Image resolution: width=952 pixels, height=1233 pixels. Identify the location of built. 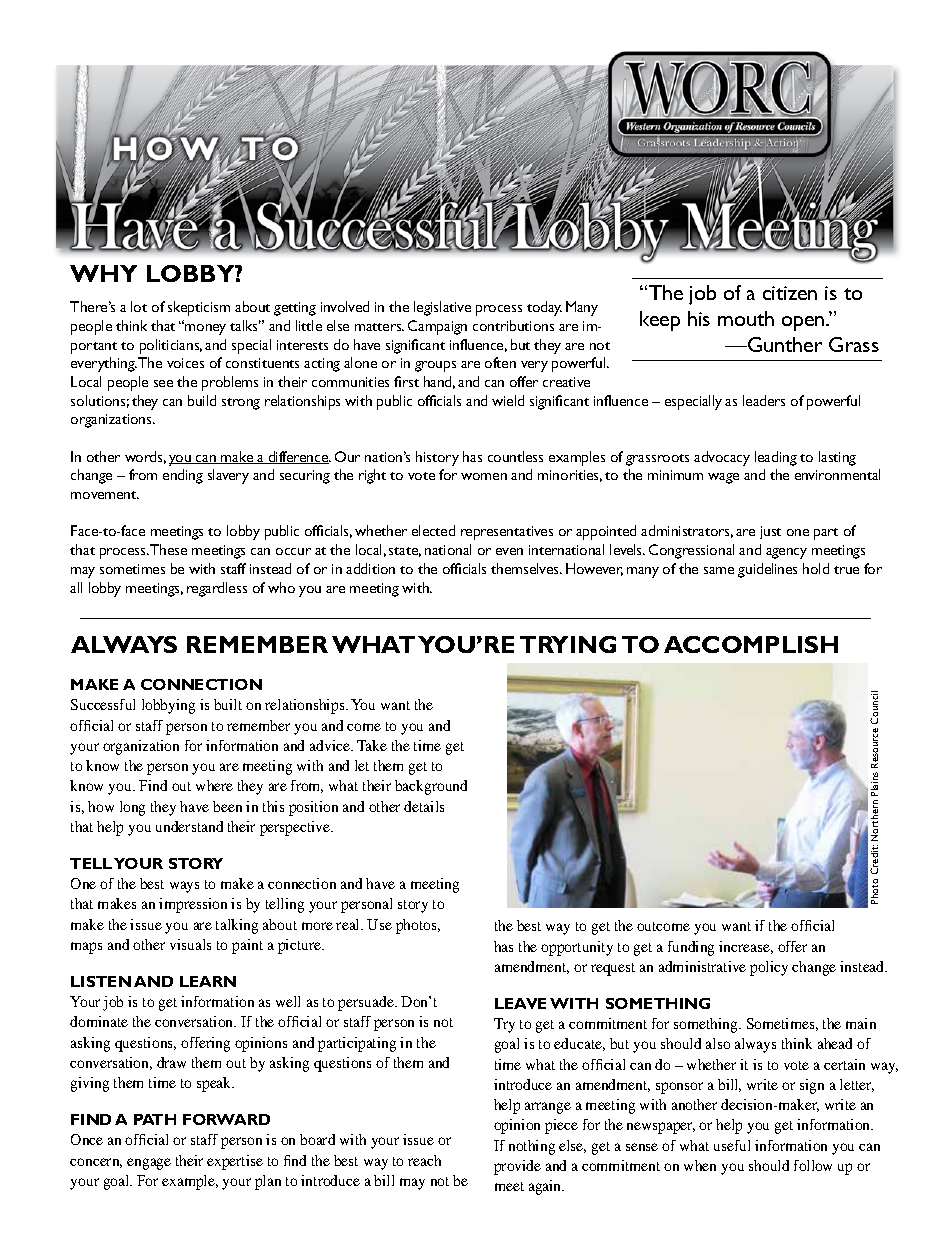
(228, 704).
